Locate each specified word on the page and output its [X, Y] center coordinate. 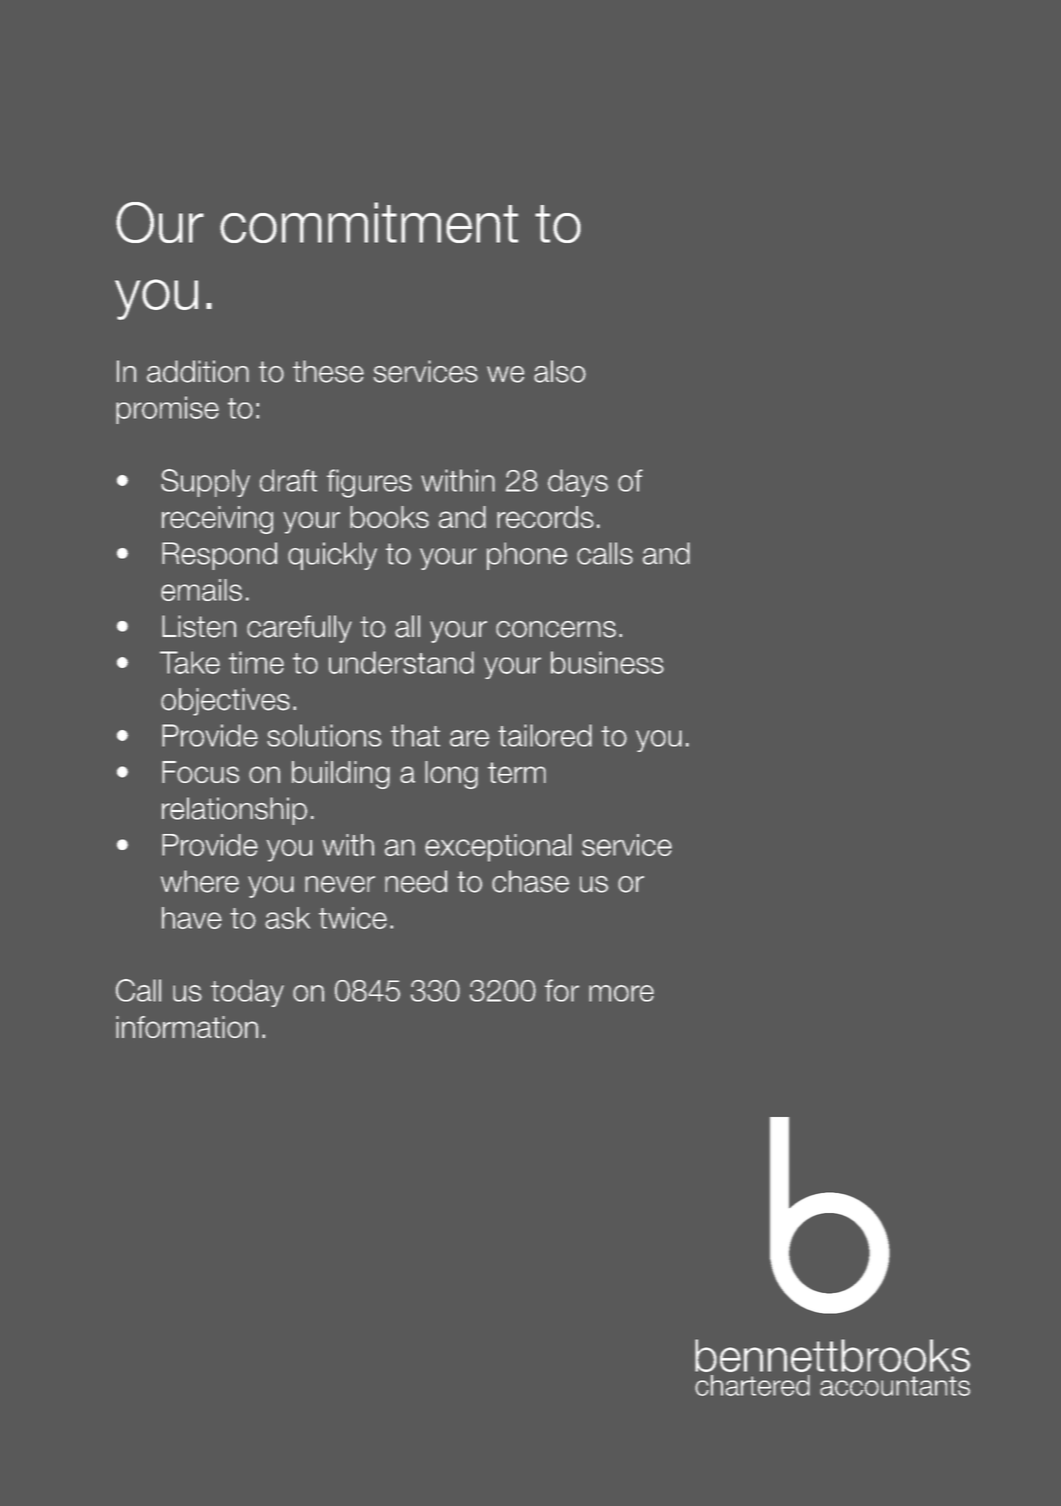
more [621, 993]
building [341, 775]
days [578, 483]
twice [353, 918]
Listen [199, 626]
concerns [556, 629]
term [517, 772]
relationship [234, 811]
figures [369, 483]
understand [401, 662]
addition [198, 371]
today [247, 993]
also [560, 371]
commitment [369, 222]
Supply [205, 483]
